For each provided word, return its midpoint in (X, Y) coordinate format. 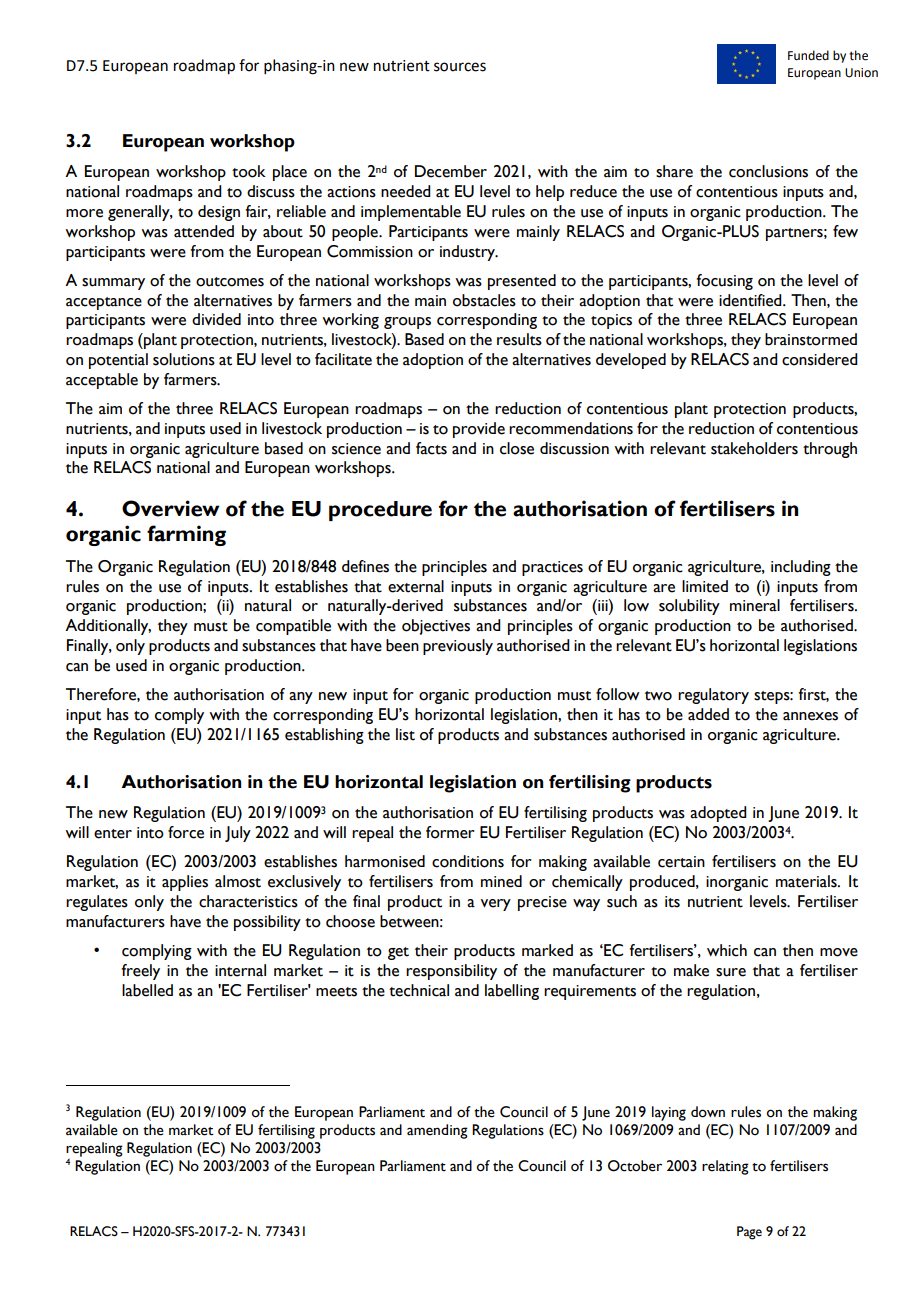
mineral (755, 605)
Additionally (108, 627)
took (249, 171)
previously (458, 647)
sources (460, 67)
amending (437, 1131)
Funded (808, 55)
